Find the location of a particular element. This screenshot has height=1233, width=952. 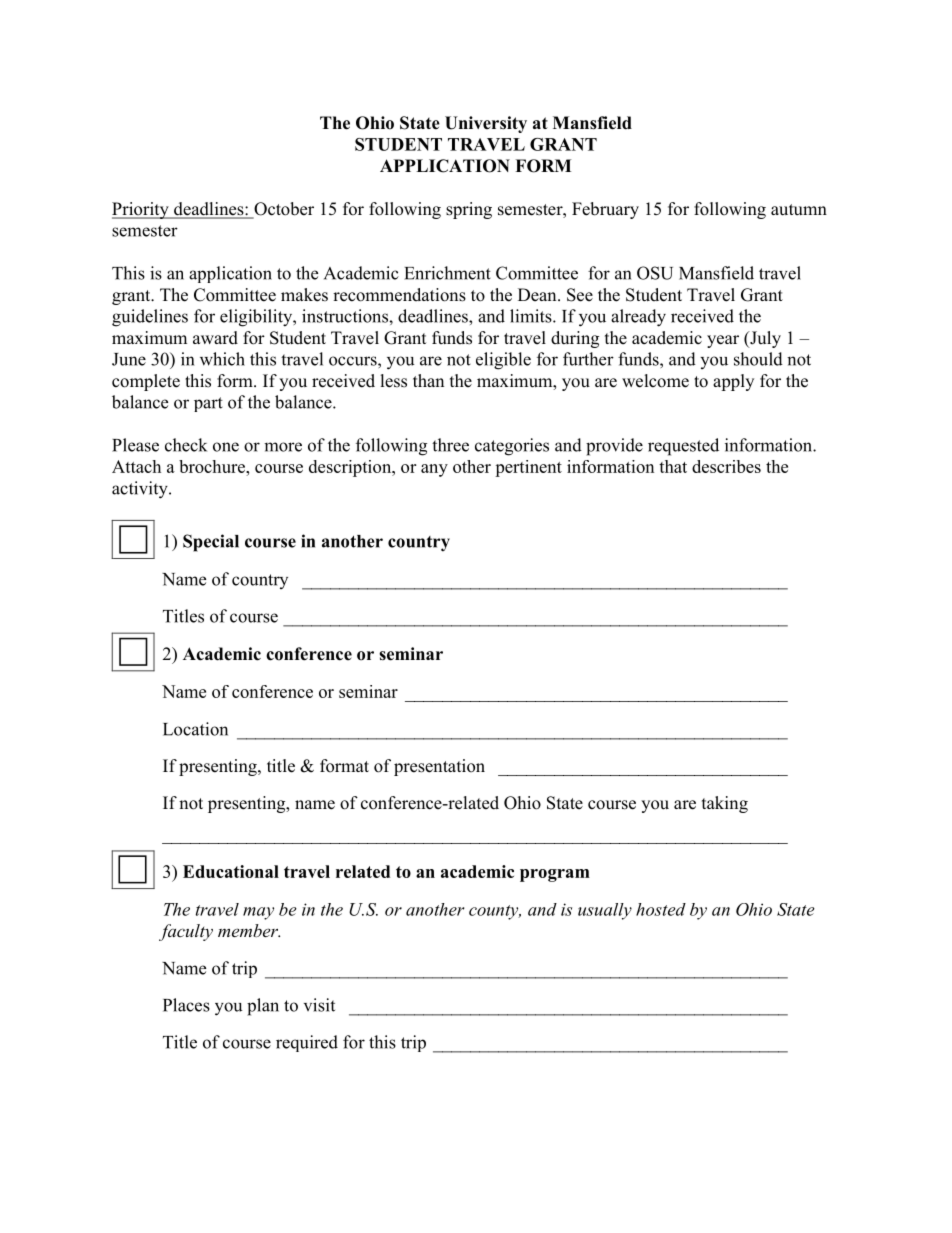

autumn is located at coordinates (799, 210).
